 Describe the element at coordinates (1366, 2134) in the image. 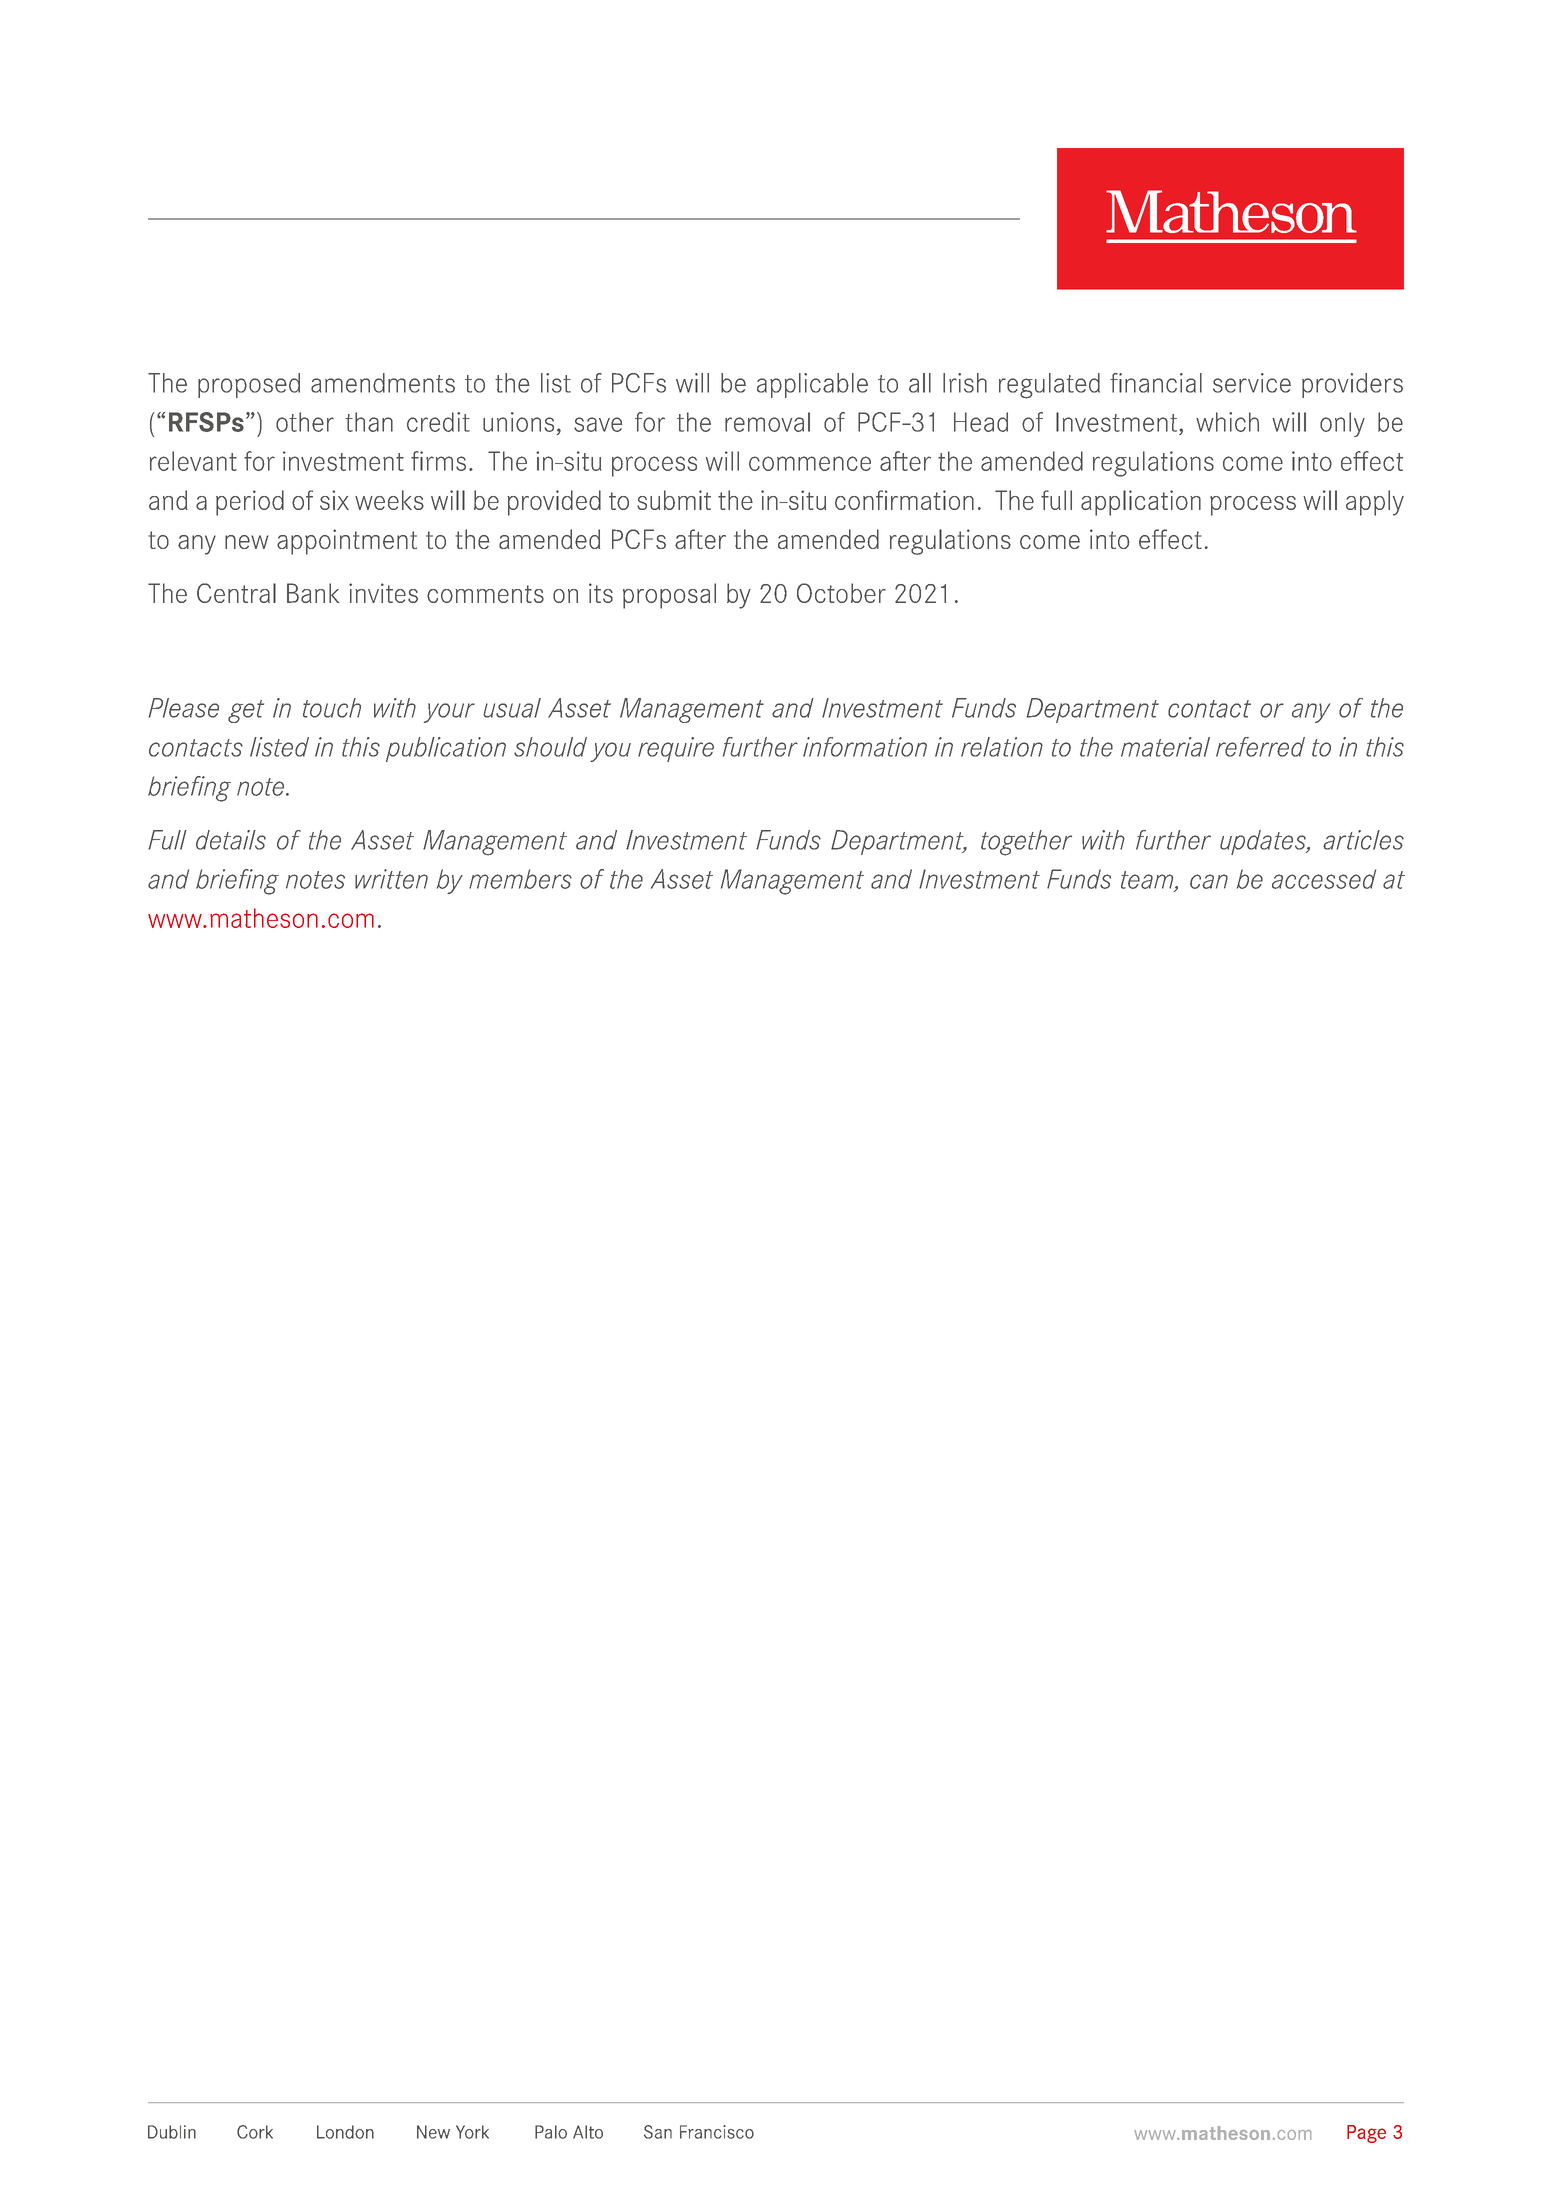

I see `Page` at that location.
